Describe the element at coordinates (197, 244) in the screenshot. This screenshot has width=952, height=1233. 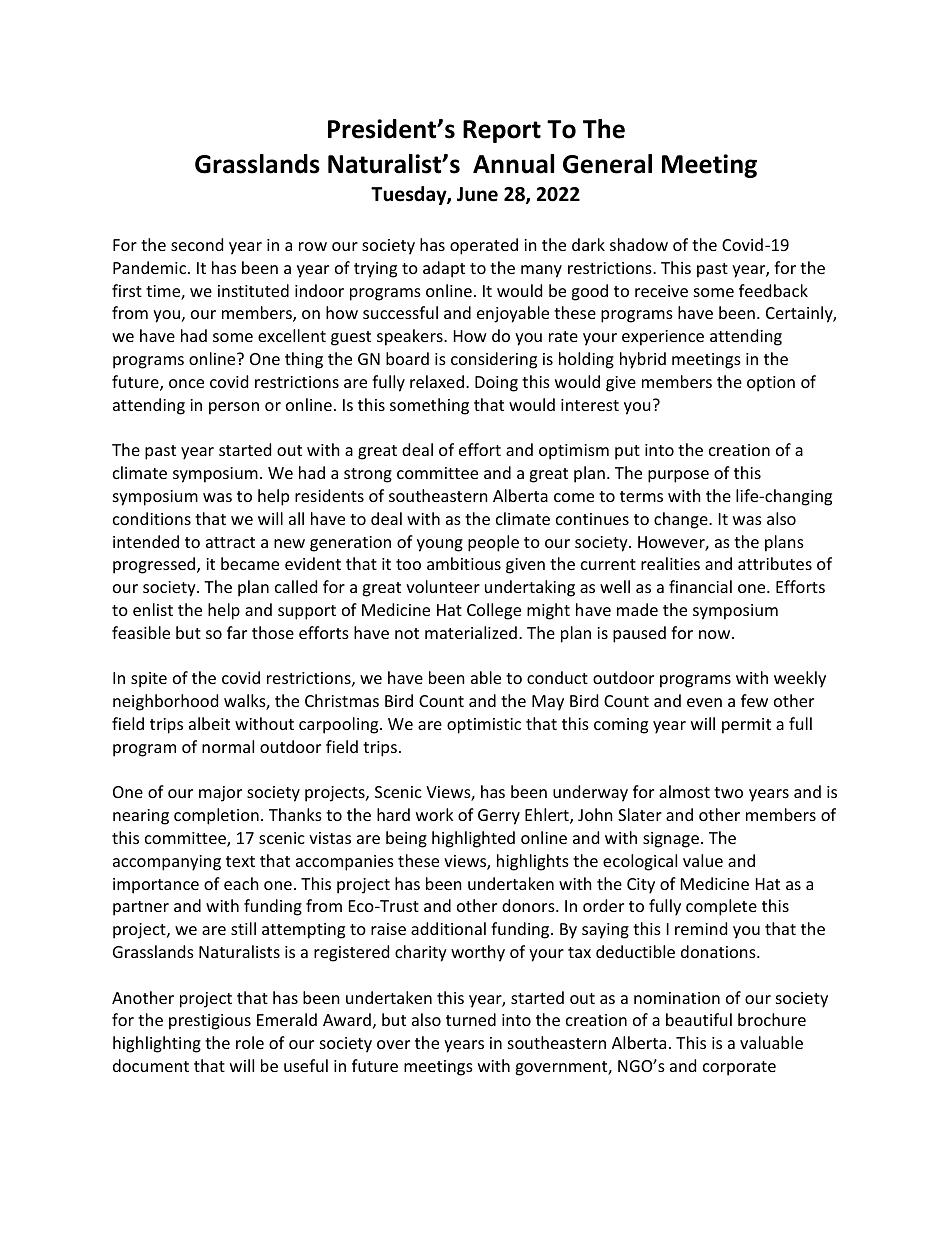
I see `second` at that location.
